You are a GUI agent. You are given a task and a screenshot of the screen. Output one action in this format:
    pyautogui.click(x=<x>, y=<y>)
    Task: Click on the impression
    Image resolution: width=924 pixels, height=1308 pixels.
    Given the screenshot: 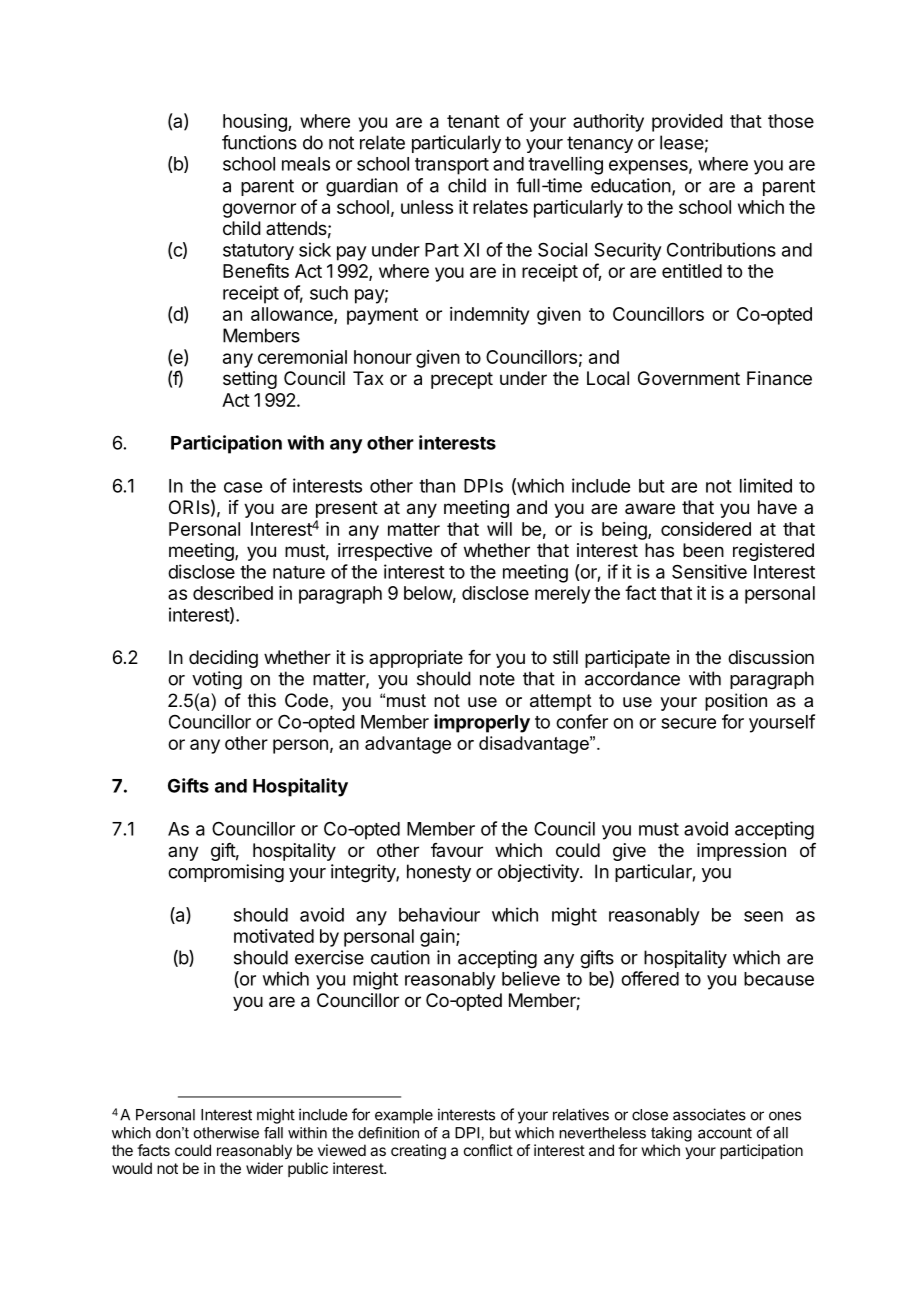 What is the action you would take?
    pyautogui.click(x=741, y=852)
